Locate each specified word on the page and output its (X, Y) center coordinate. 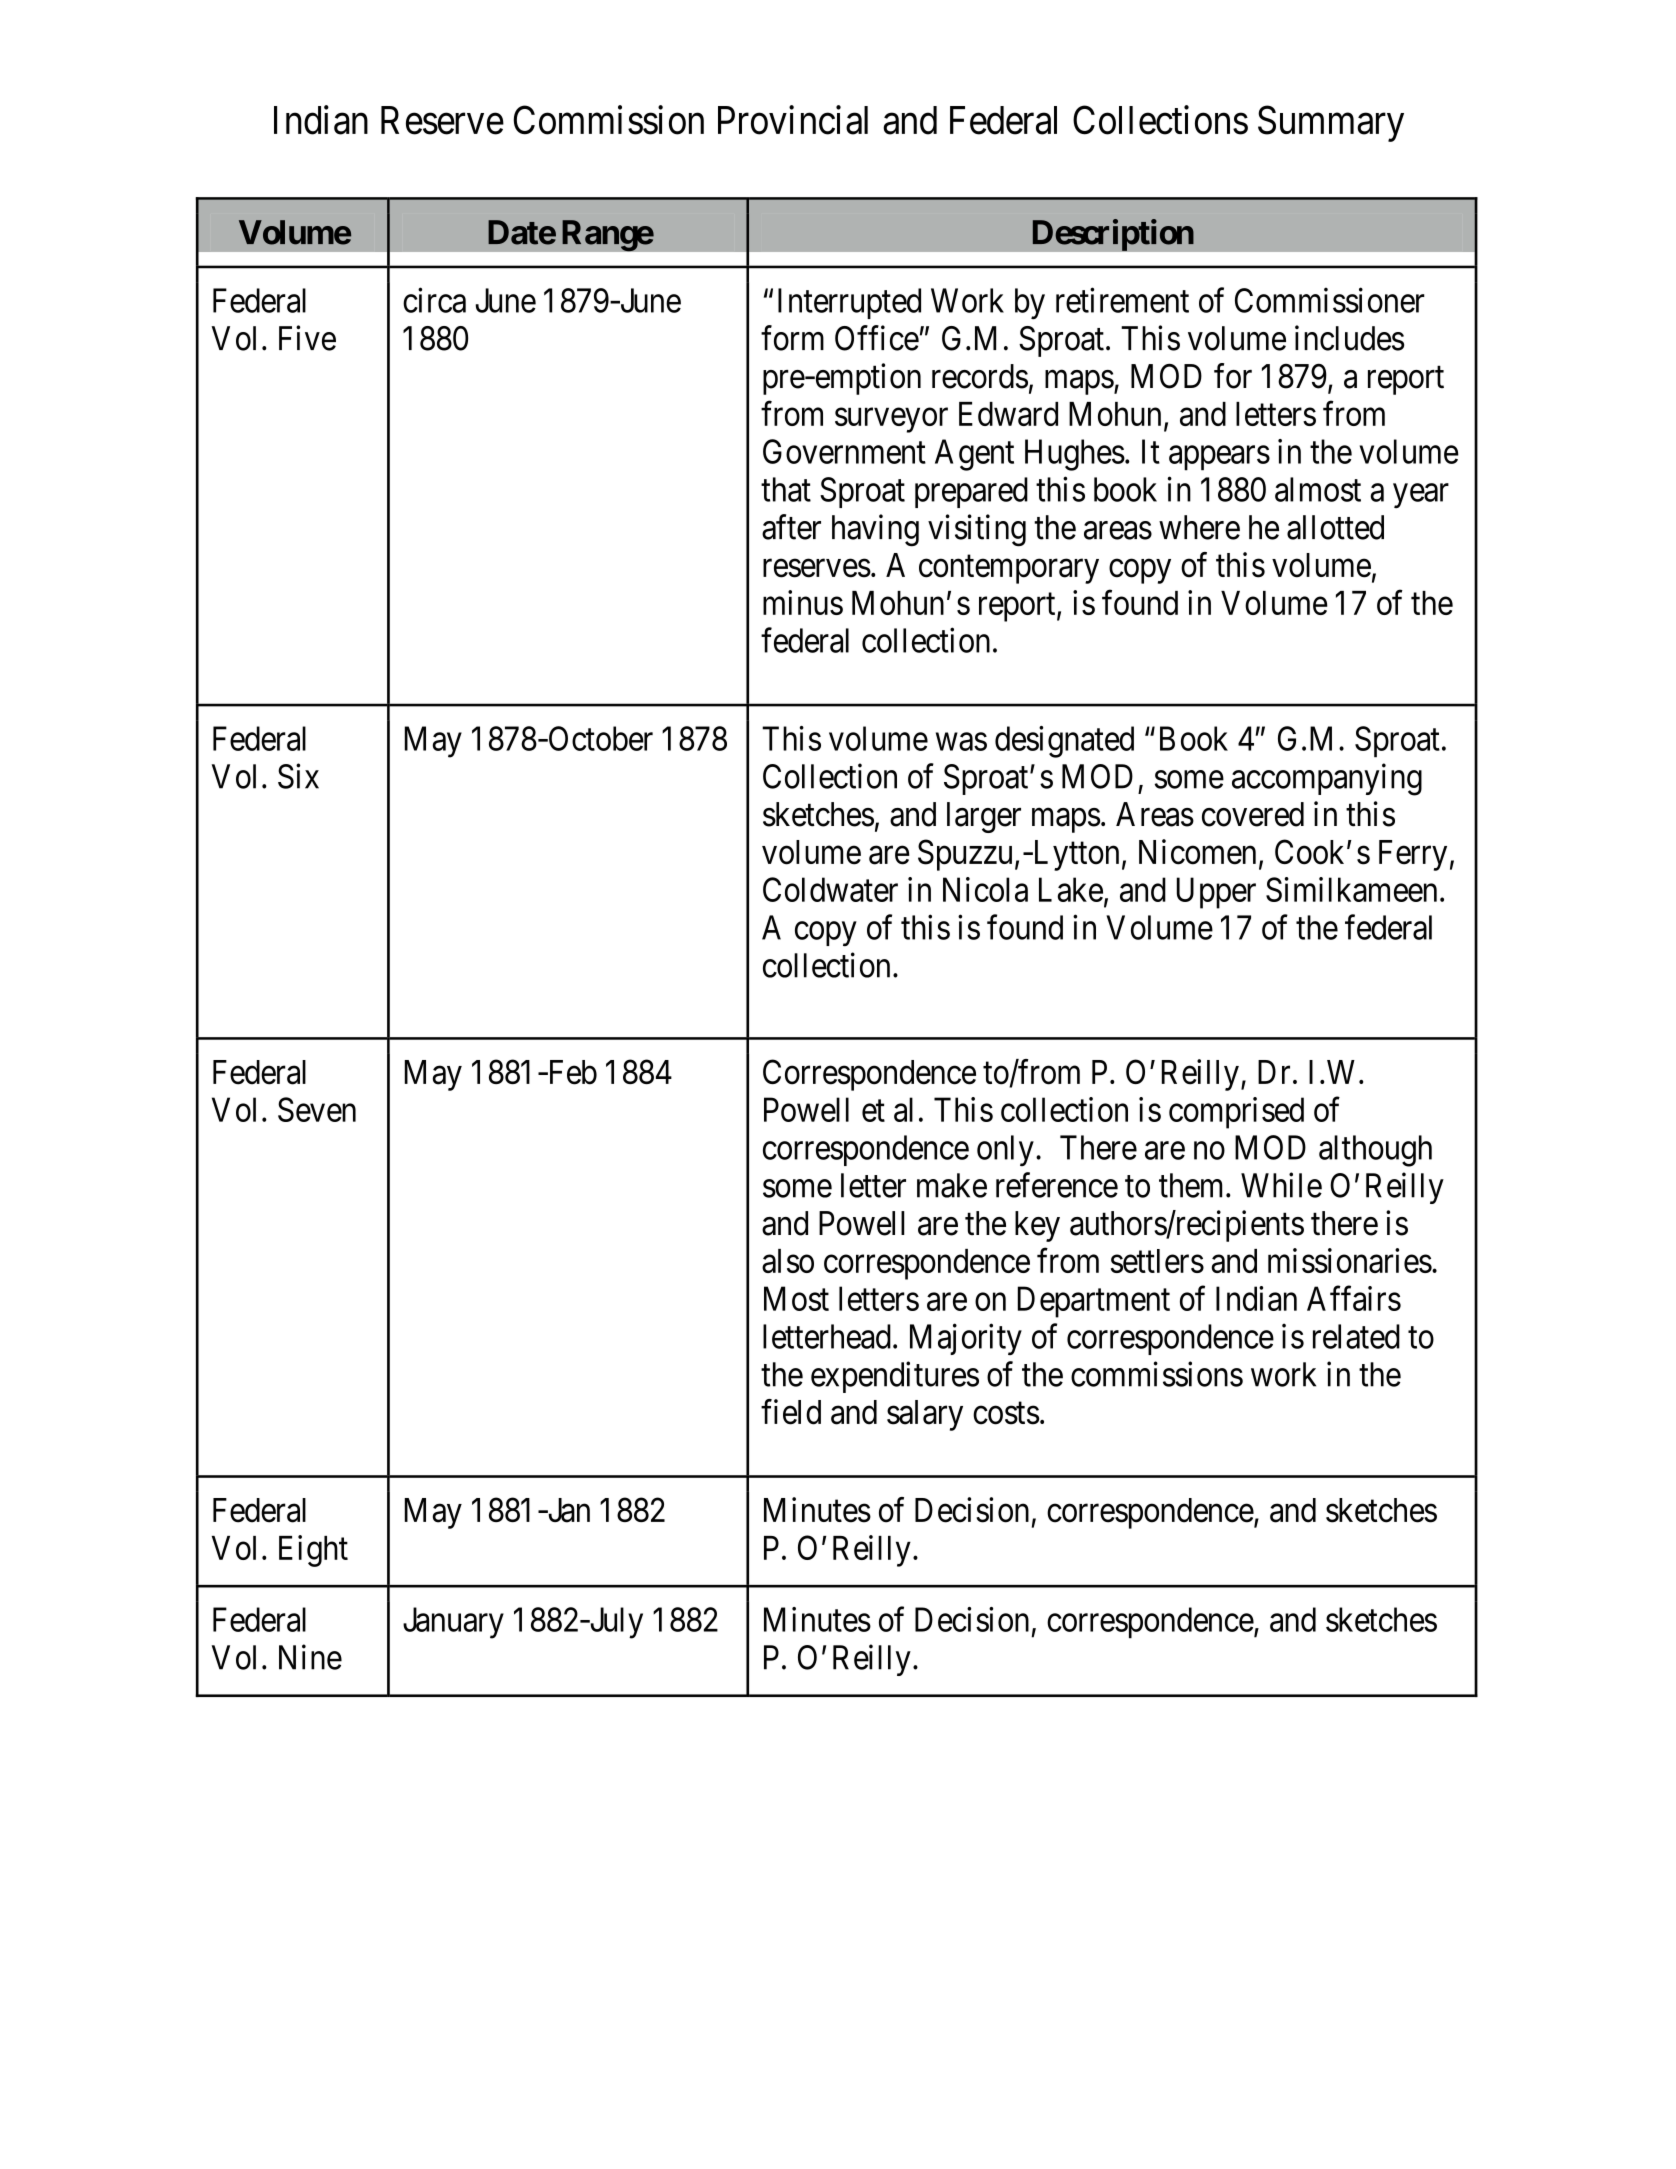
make (952, 1185)
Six (298, 776)
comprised (1236, 1113)
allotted (1335, 527)
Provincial (793, 120)
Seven (317, 1109)
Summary (1331, 124)
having (875, 530)
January (453, 1623)
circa (434, 300)
